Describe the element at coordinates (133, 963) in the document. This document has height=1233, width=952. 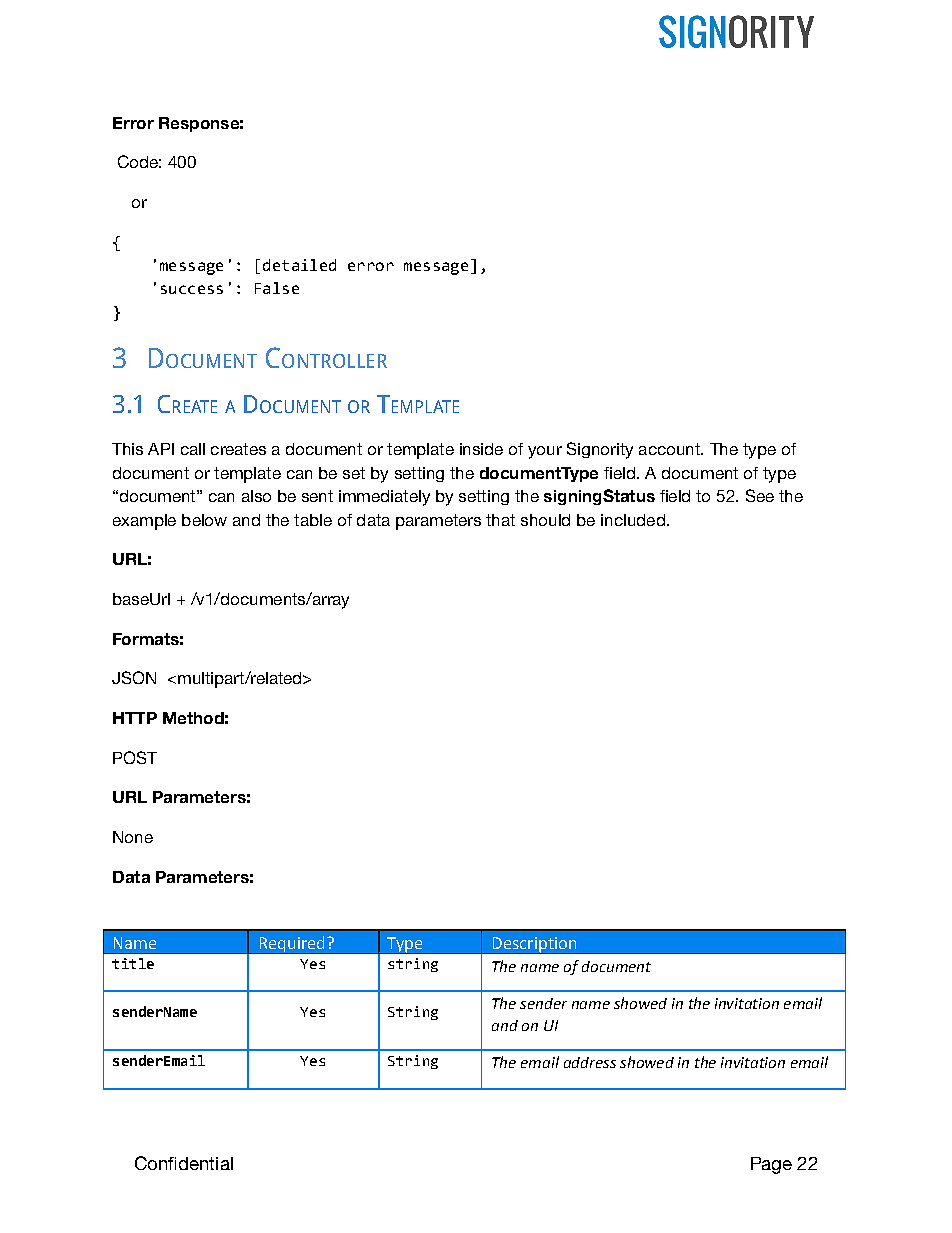
I see `title` at that location.
